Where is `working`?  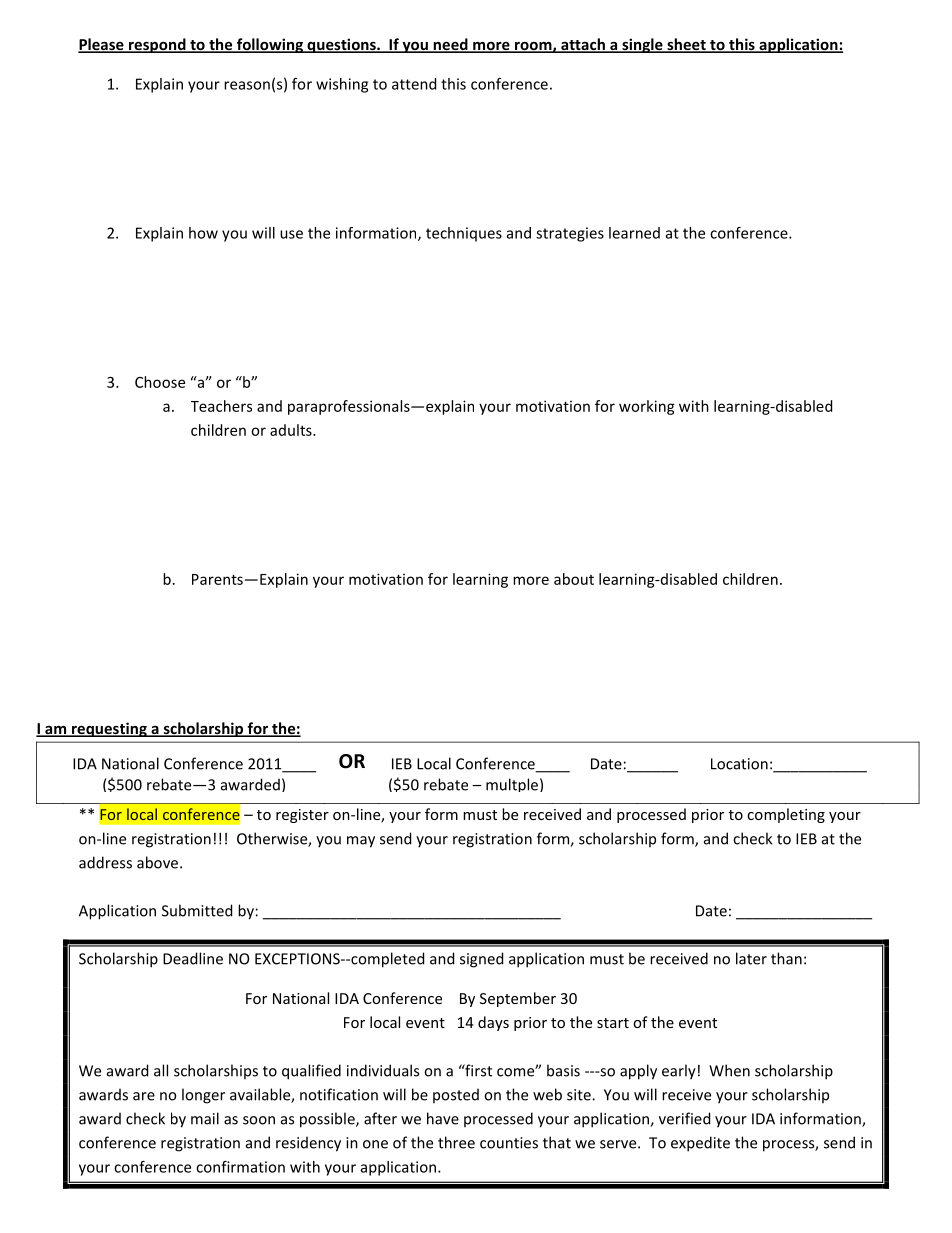 working is located at coordinates (647, 407).
